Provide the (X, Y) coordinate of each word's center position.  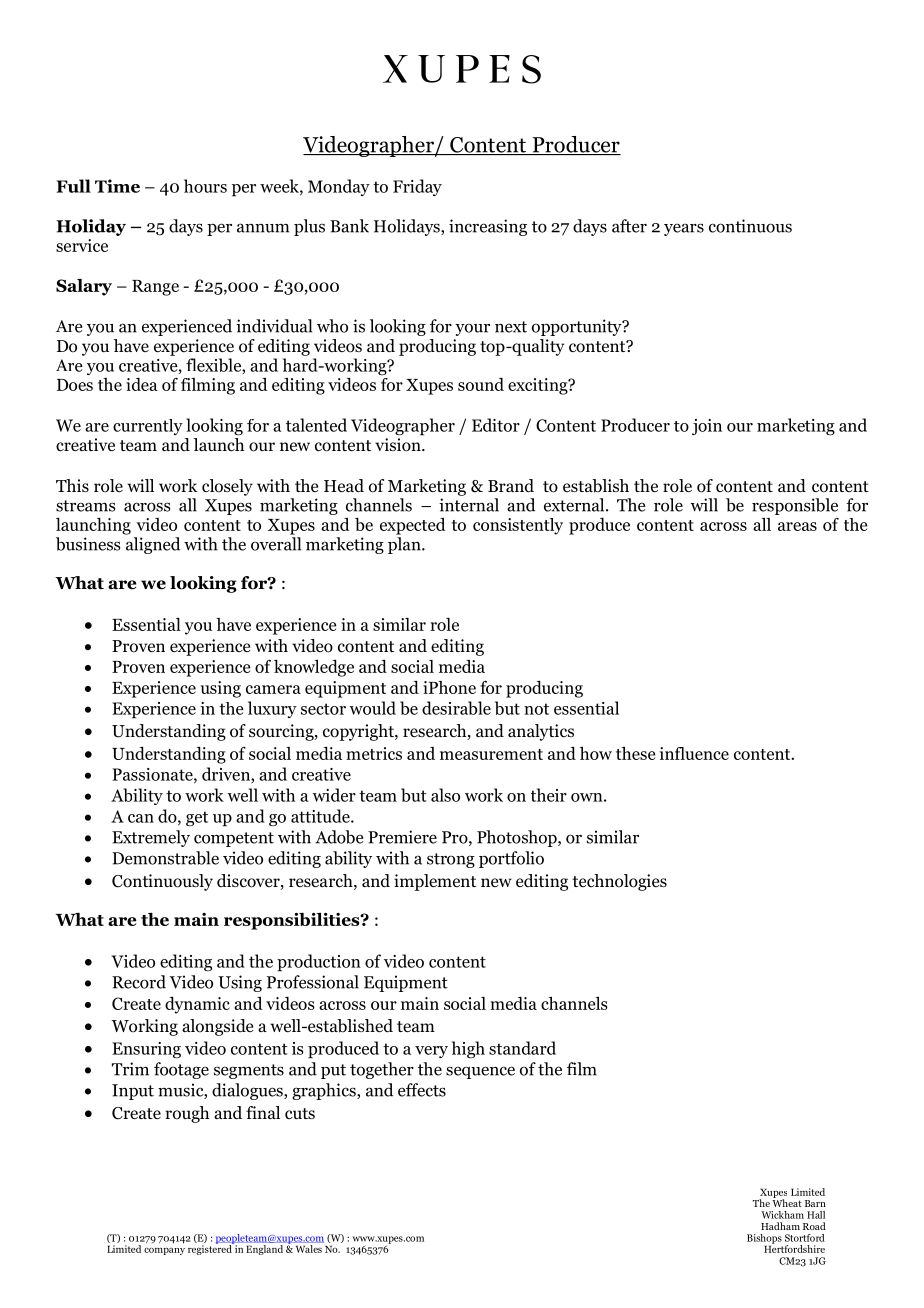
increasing (488, 227)
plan (405, 545)
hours (205, 186)
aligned (153, 545)
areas (797, 526)
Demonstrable (165, 858)
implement (435, 882)
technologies (619, 882)
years (684, 229)
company (164, 1251)
